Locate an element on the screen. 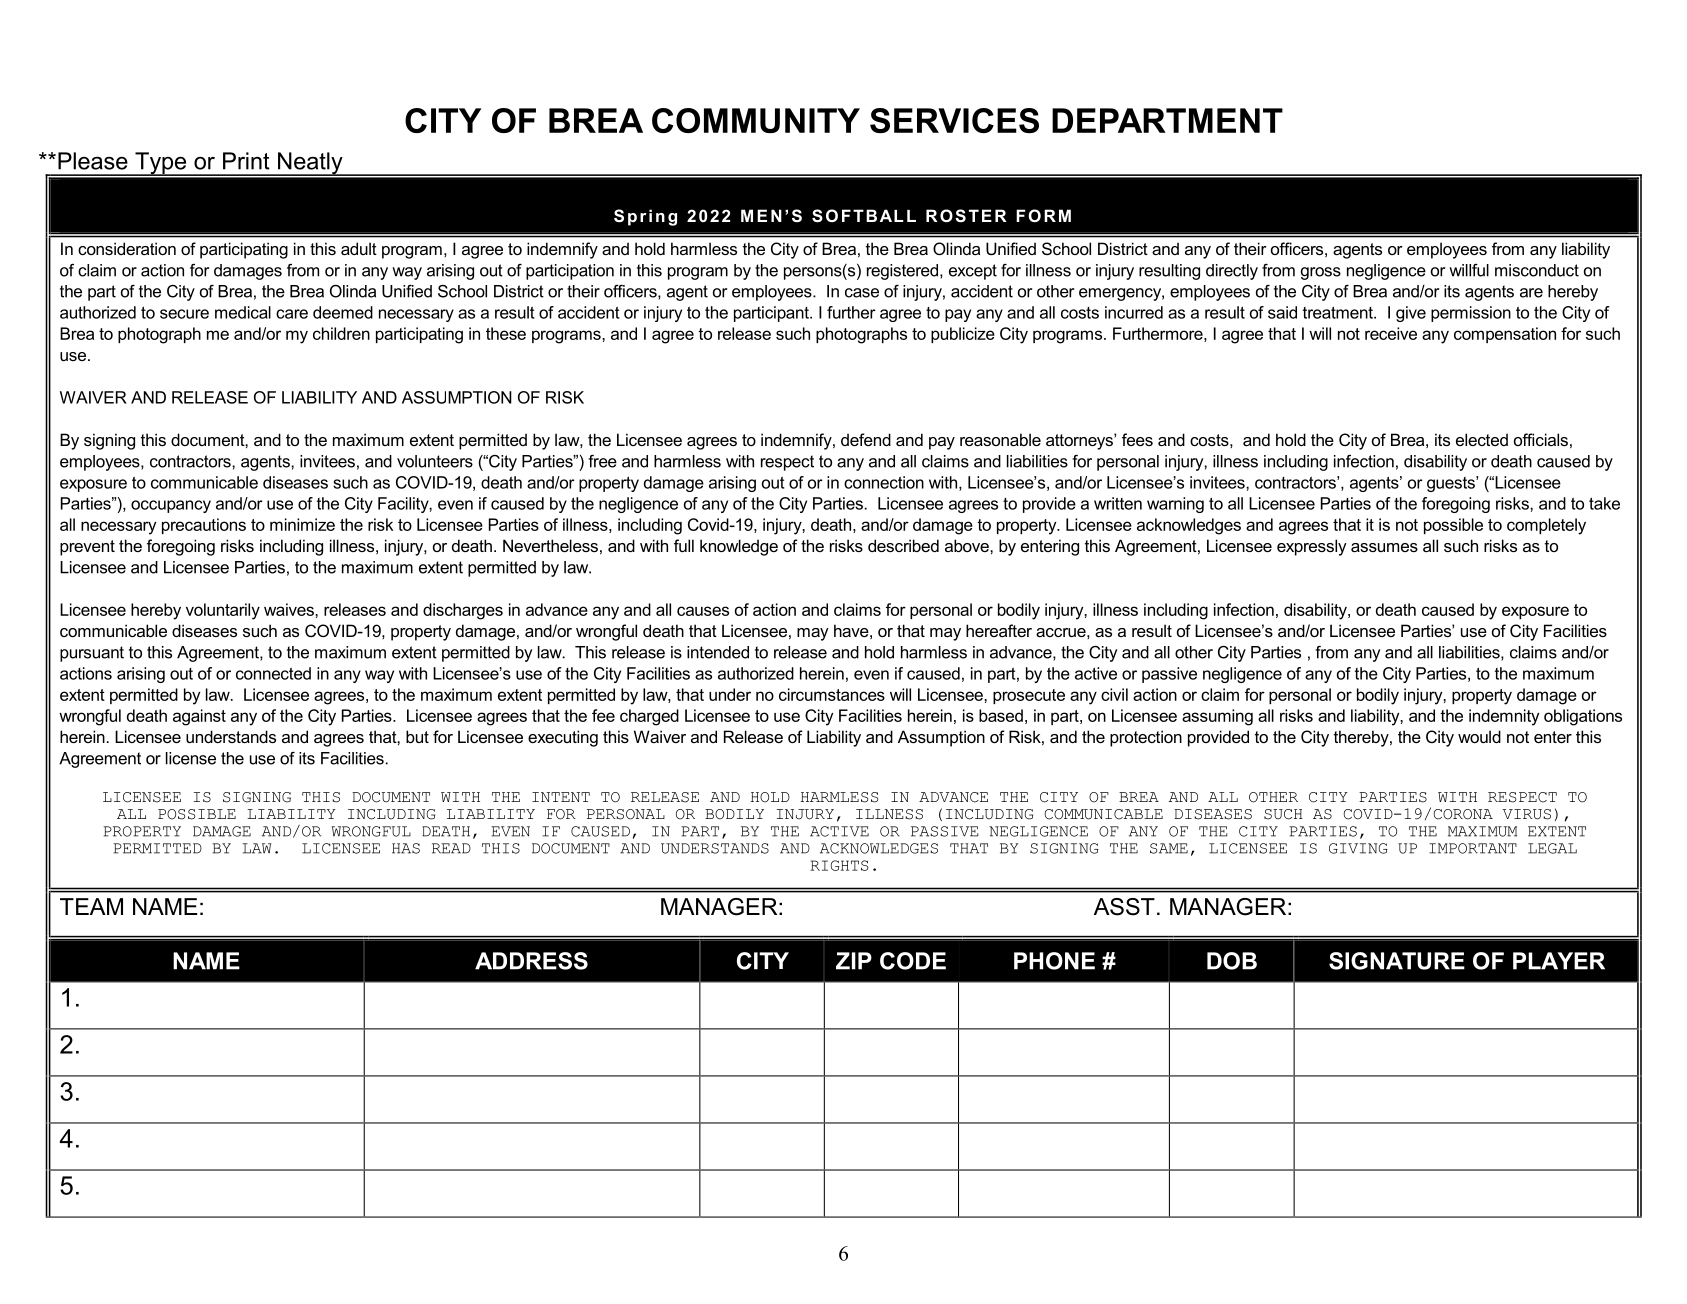 The height and width of the screenshot is (1304, 1687). Print is located at coordinates (246, 161).
